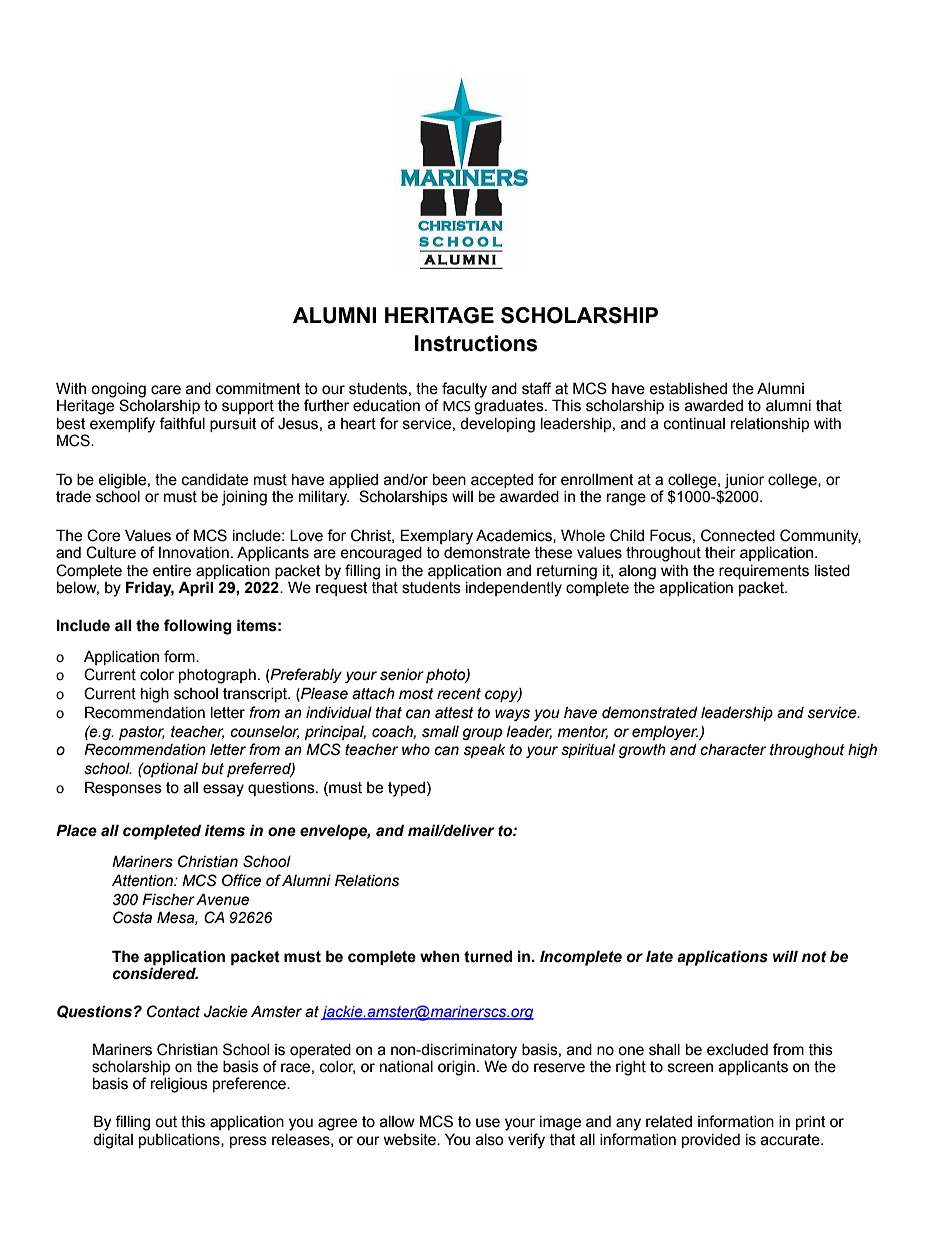 The width and height of the screenshot is (952, 1233). I want to click on faculty, so click(464, 390).
